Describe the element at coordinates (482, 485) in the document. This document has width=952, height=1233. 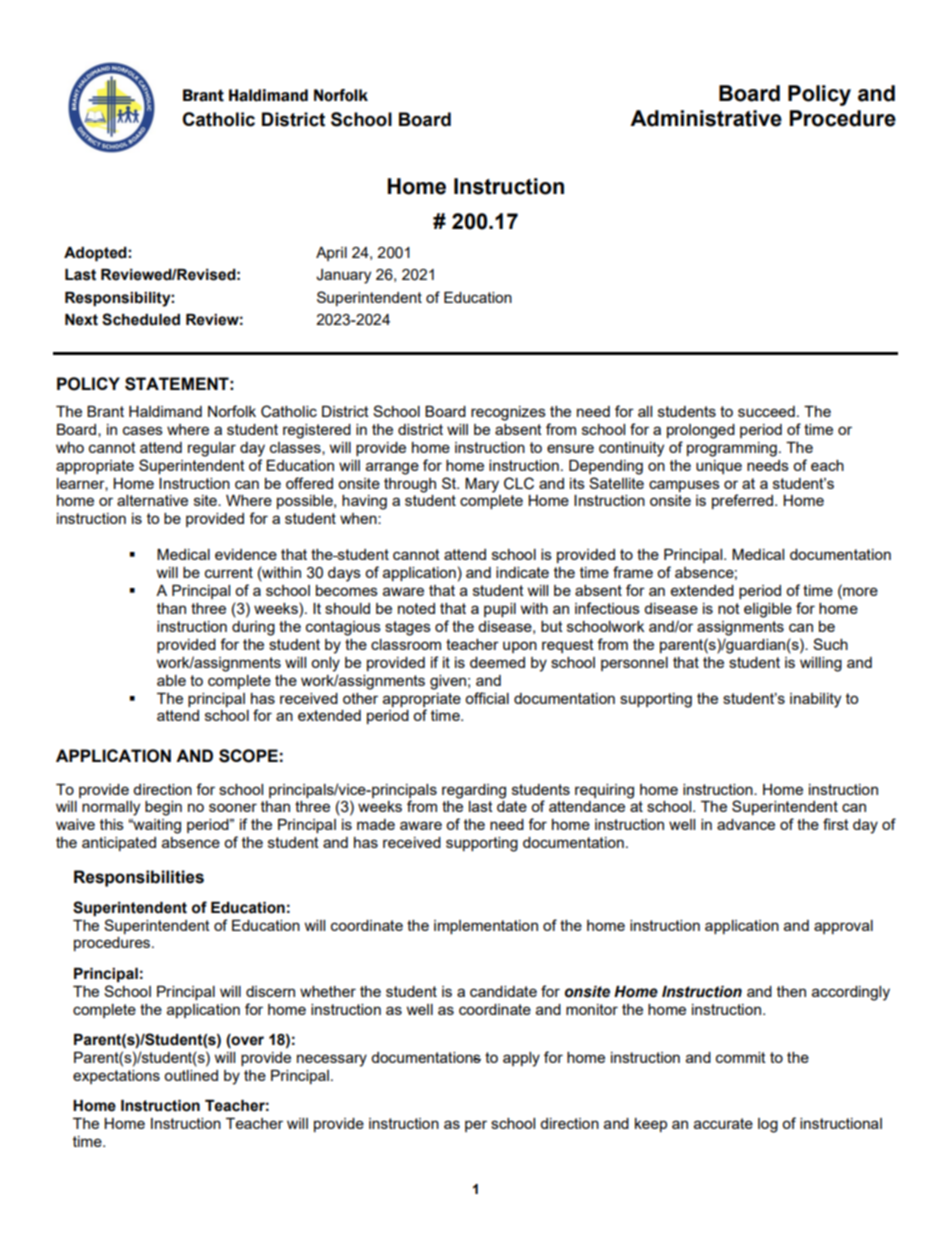
I see `Mary` at that location.
